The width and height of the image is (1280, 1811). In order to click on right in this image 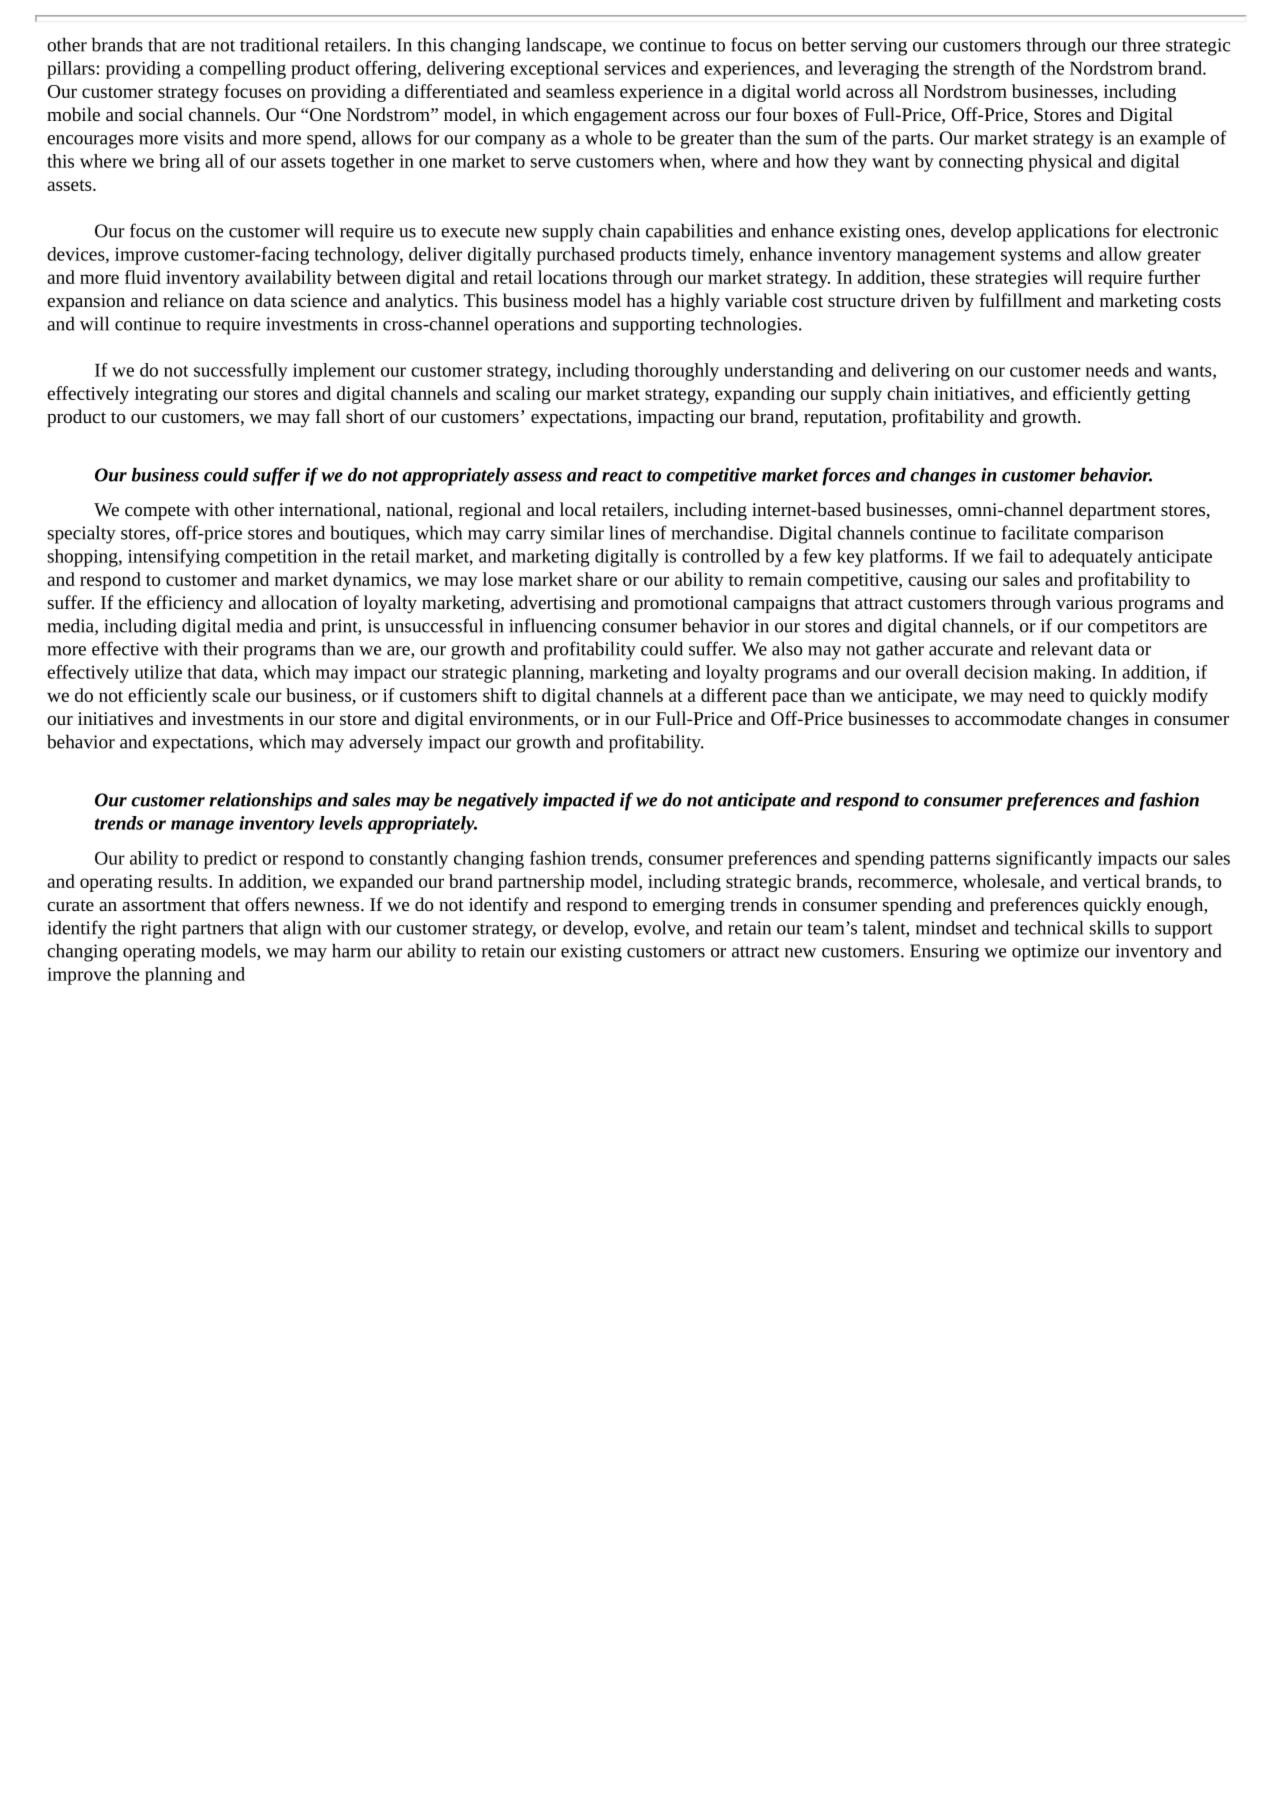, I will do `click(159, 930)`.
